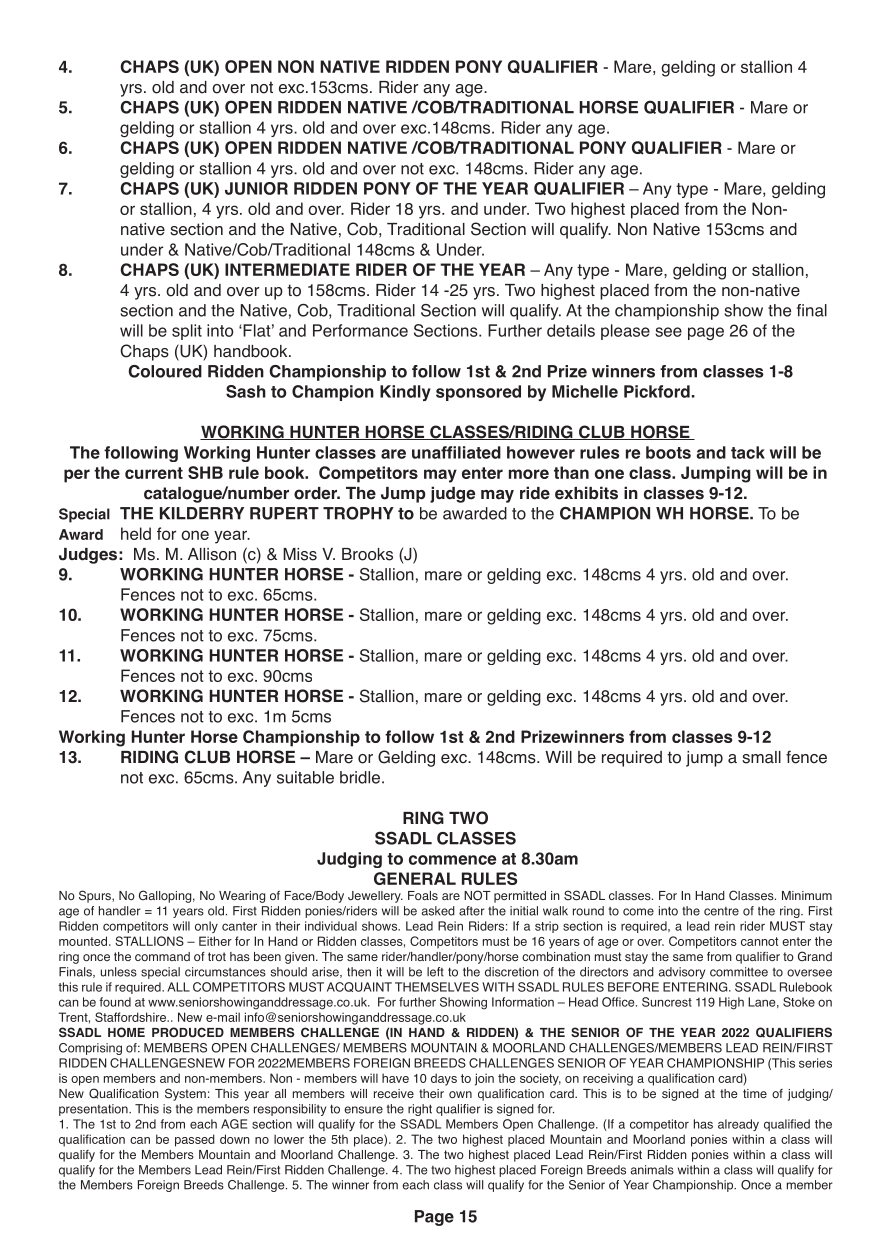 Image resolution: width=891 pixels, height=1259 pixels. What do you see at coordinates (761, 757) in the screenshot?
I see `small` at bounding box center [761, 757].
